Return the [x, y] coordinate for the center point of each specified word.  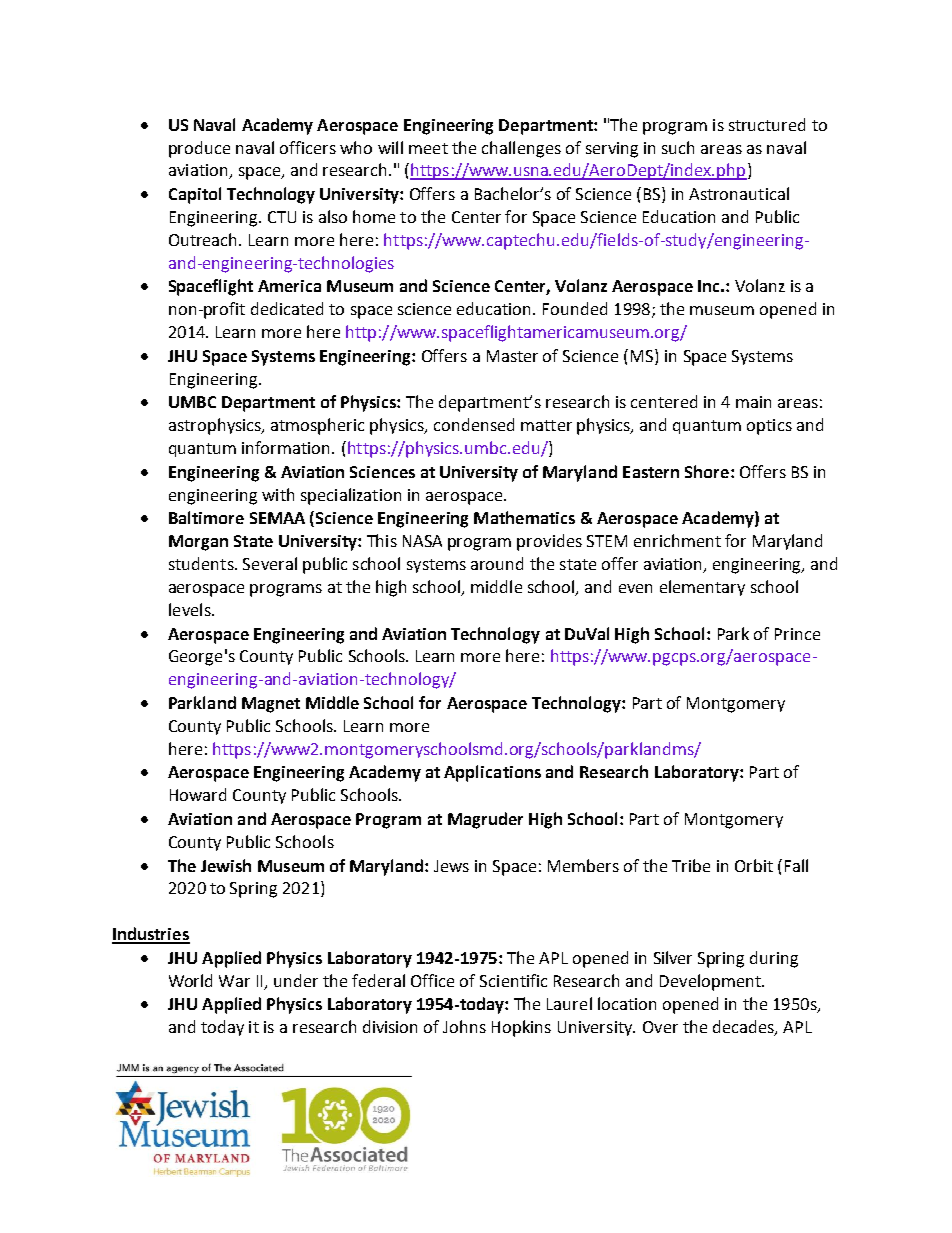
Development [711, 982]
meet [428, 148]
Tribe [691, 865]
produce [199, 149]
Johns [464, 1026]
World [190, 980]
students [202, 563]
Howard [198, 794]
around [497, 563]
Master [512, 356]
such [678, 147]
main [753, 402]
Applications [492, 773]
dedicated [287, 308]
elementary [702, 588]
